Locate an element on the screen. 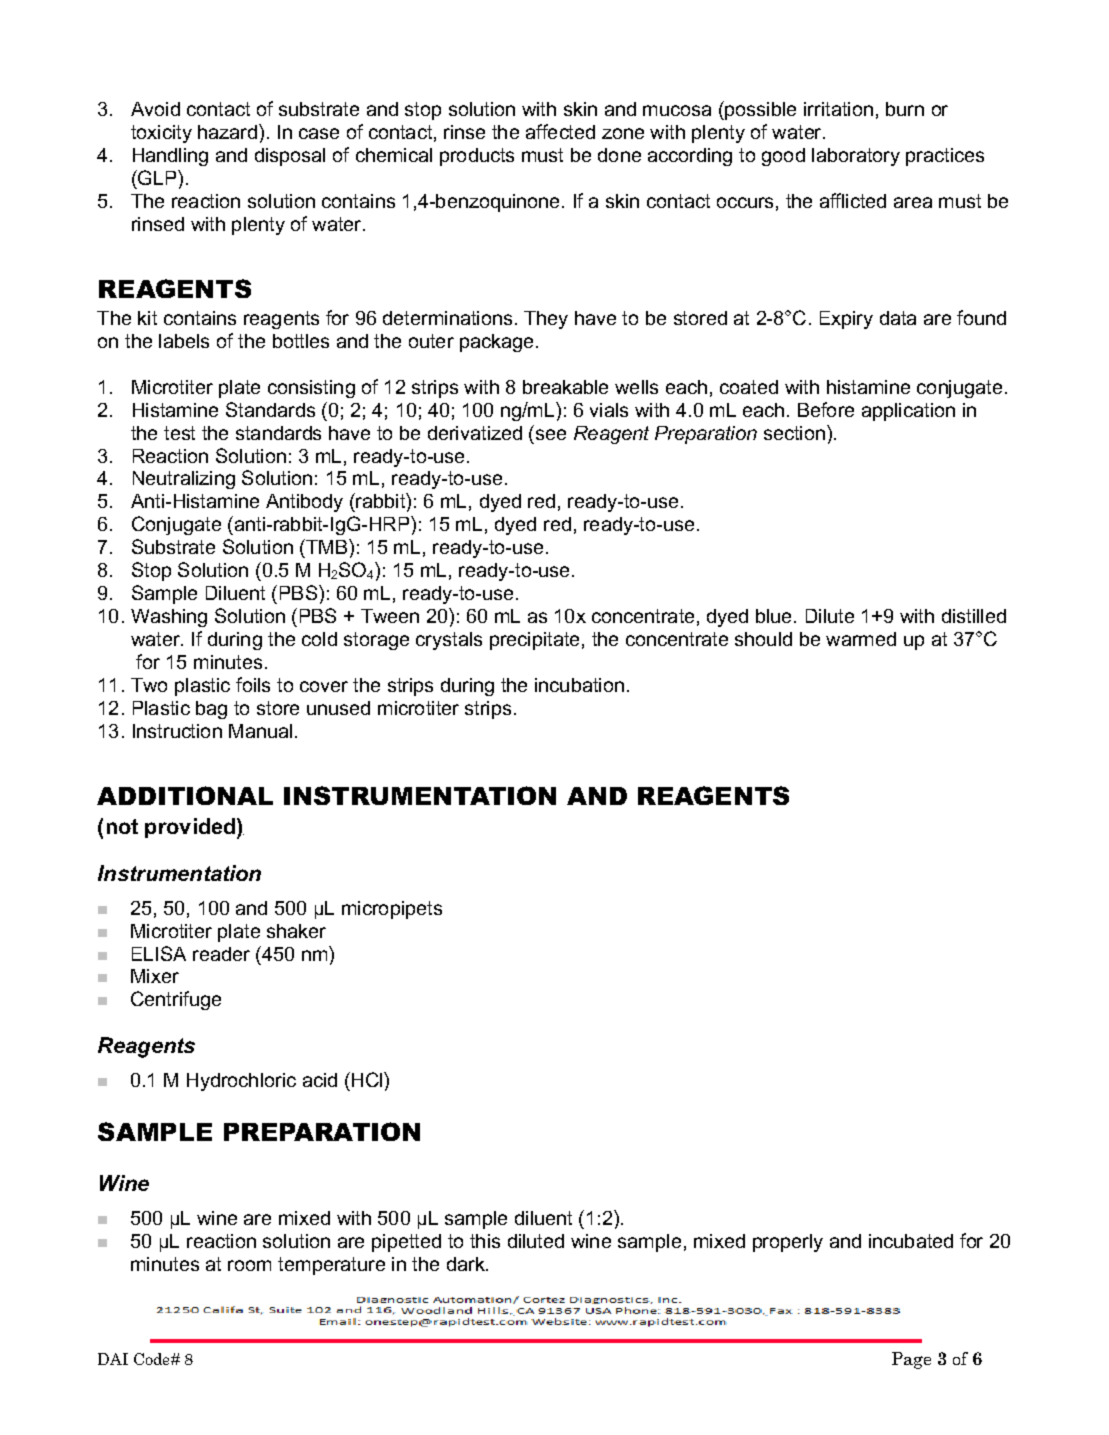 The image size is (1109, 1435). Neutralizing is located at coordinates (184, 480).
